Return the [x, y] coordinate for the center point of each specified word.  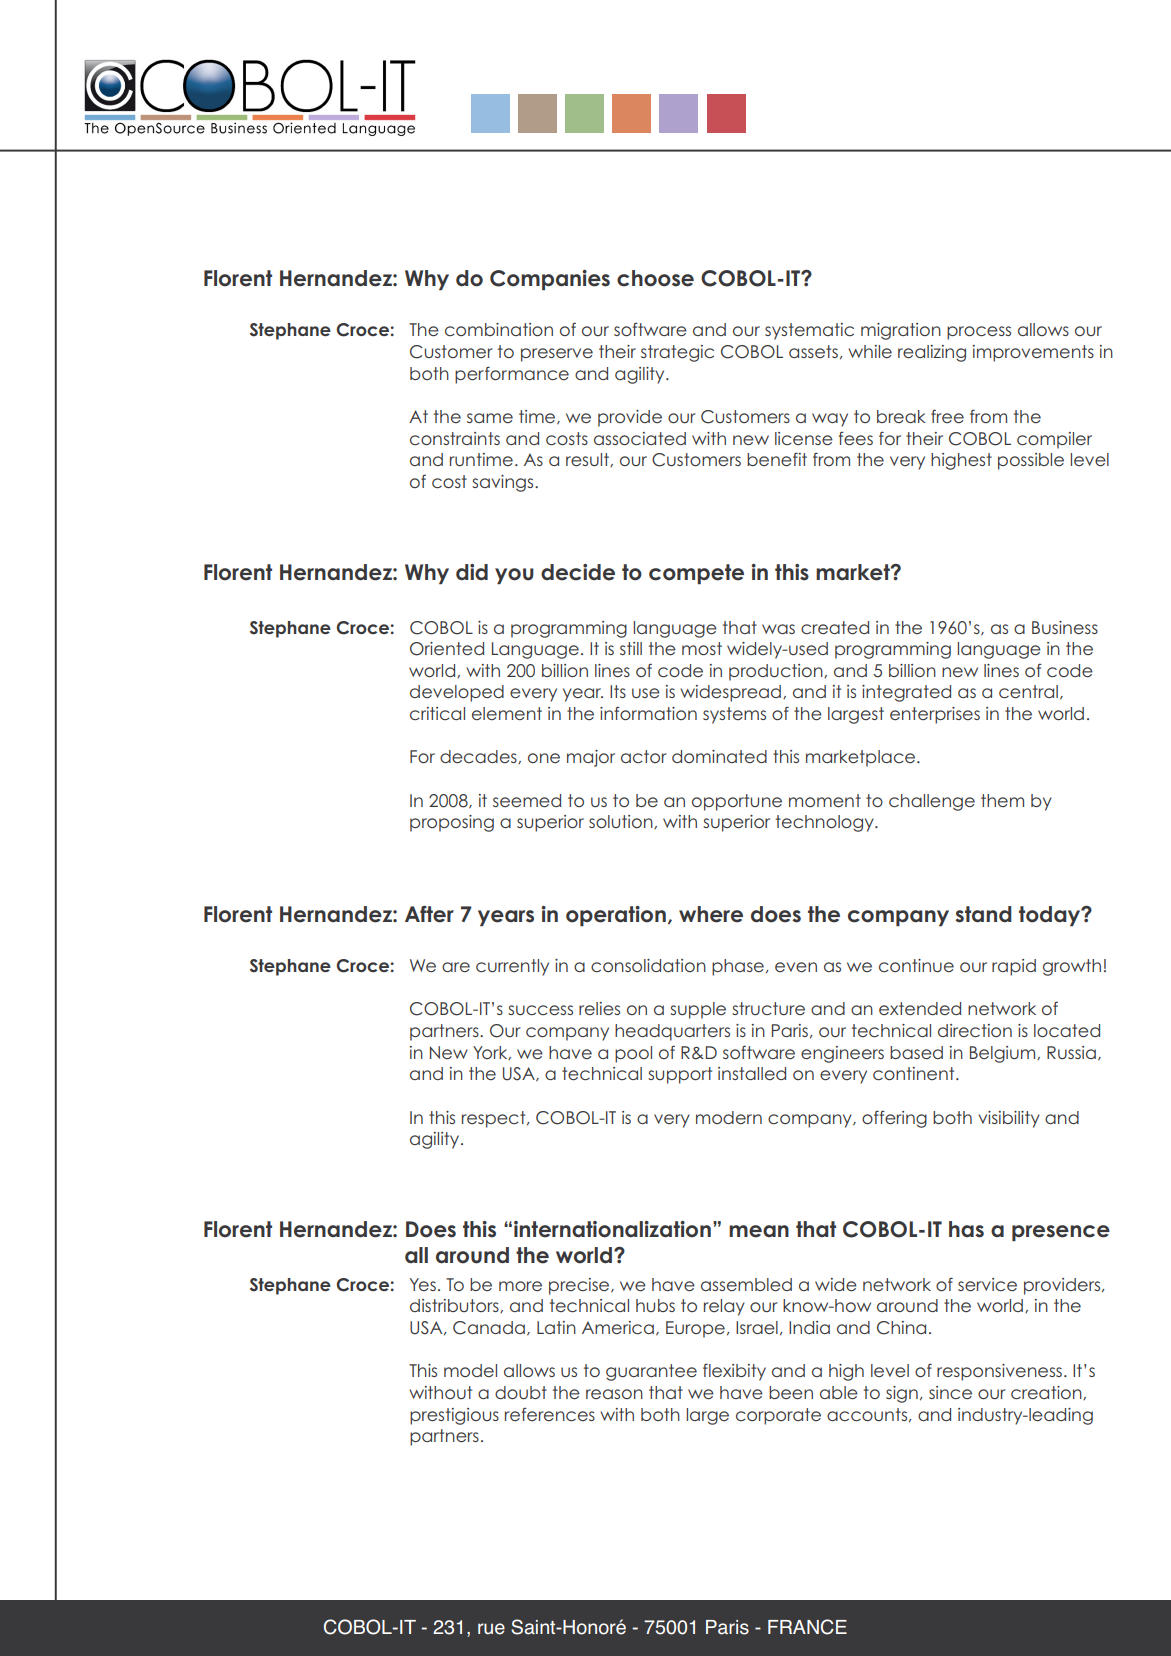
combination [499, 329]
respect [495, 1119]
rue [491, 1629]
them [1002, 800]
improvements [1033, 353]
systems [734, 715]
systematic [809, 331]
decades [479, 757]
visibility [1009, 1119]
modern [729, 1117]
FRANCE [807, 1627]
